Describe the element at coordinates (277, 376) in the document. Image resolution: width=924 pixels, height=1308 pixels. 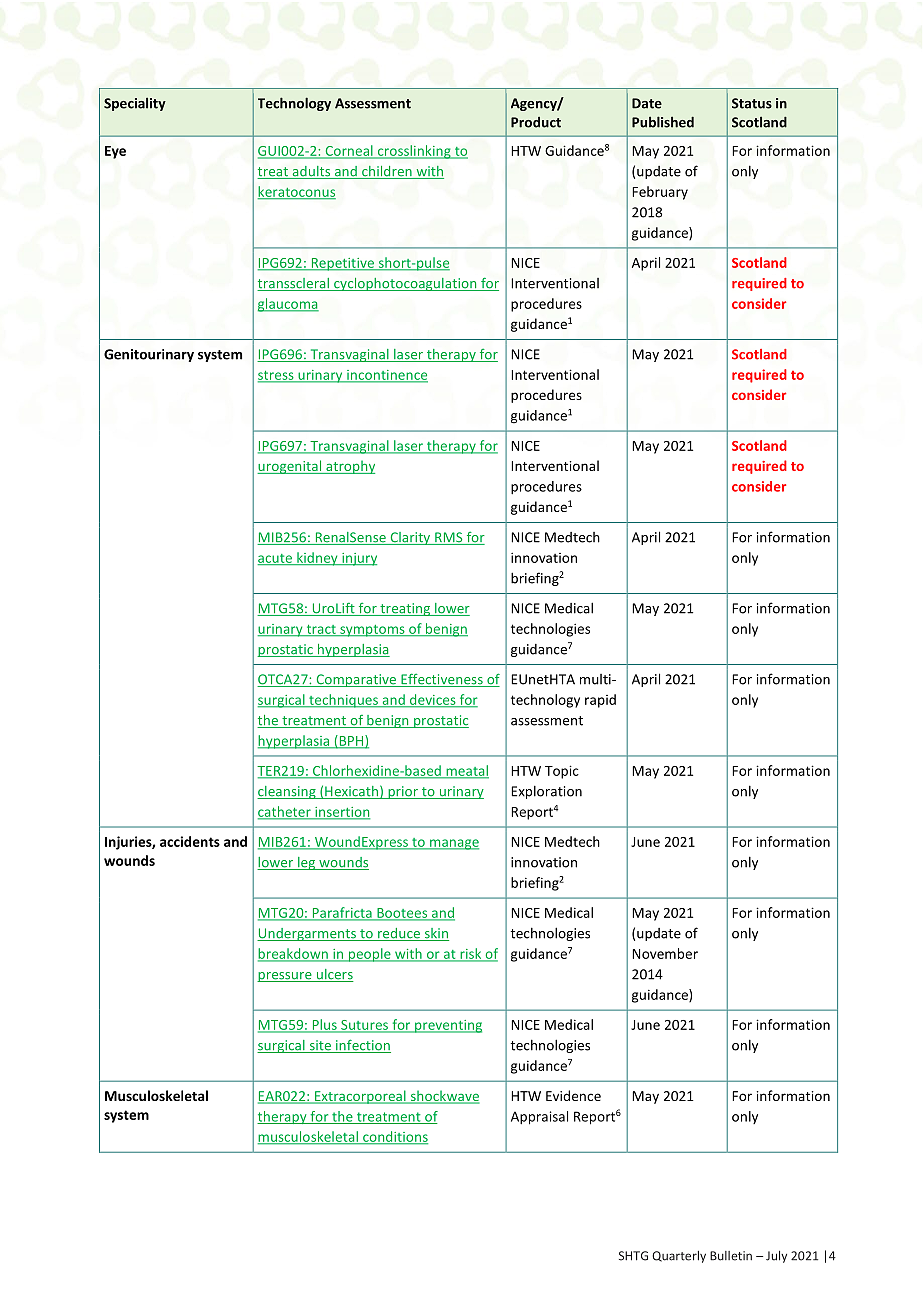
I see `stress` at that location.
